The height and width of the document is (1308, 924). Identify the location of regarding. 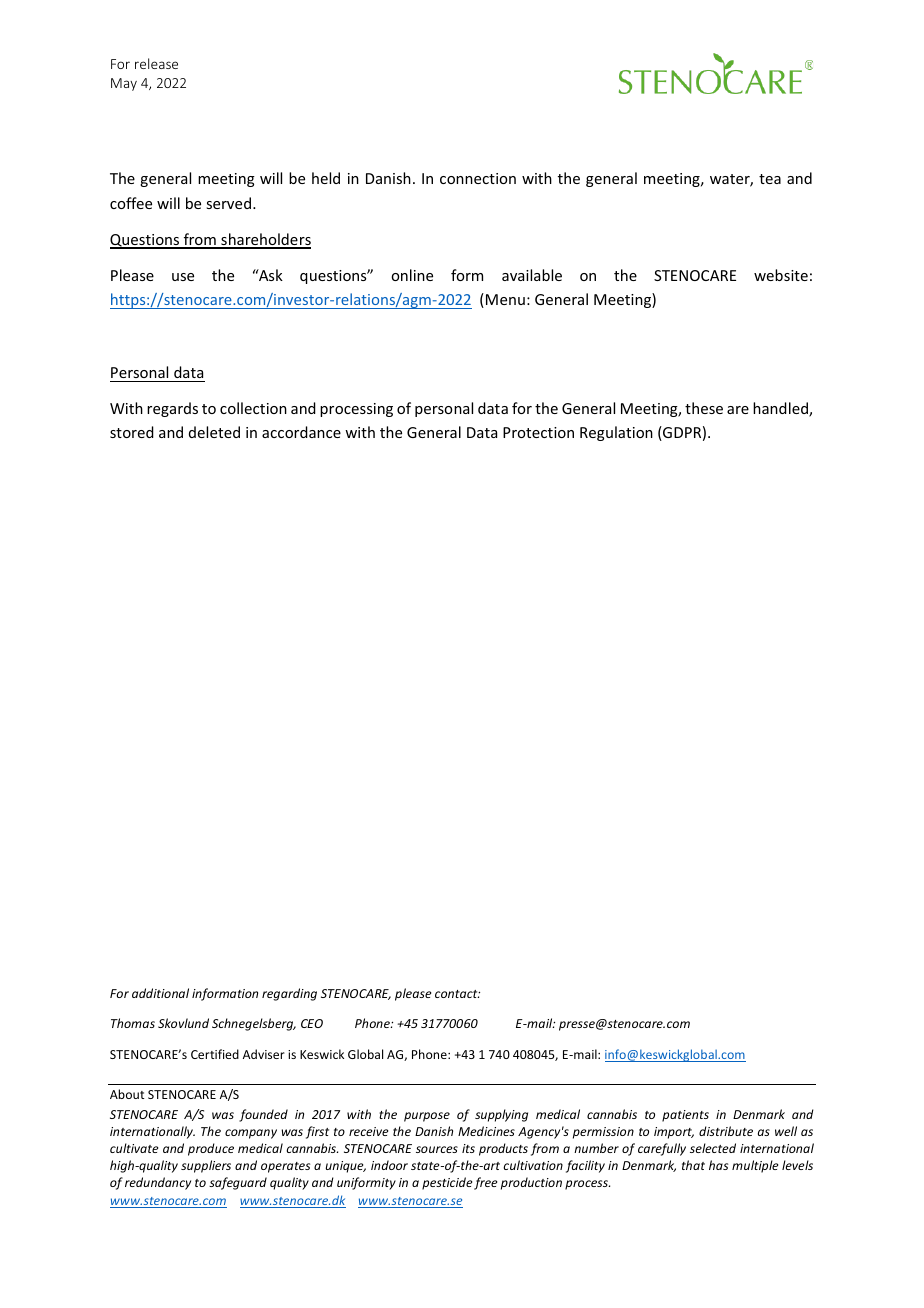
(289, 994).
